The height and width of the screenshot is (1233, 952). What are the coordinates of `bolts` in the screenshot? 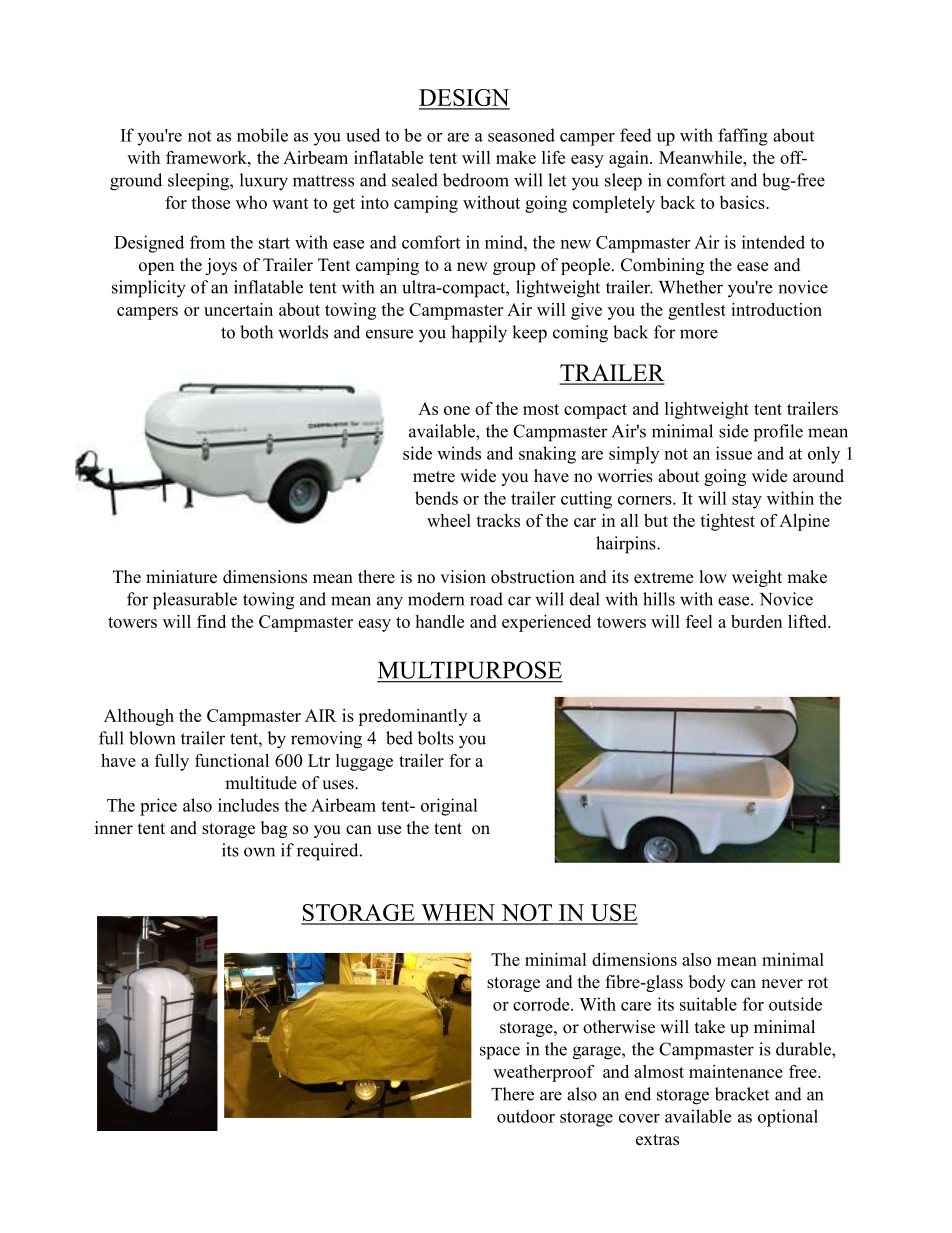 It's located at (435, 738).
